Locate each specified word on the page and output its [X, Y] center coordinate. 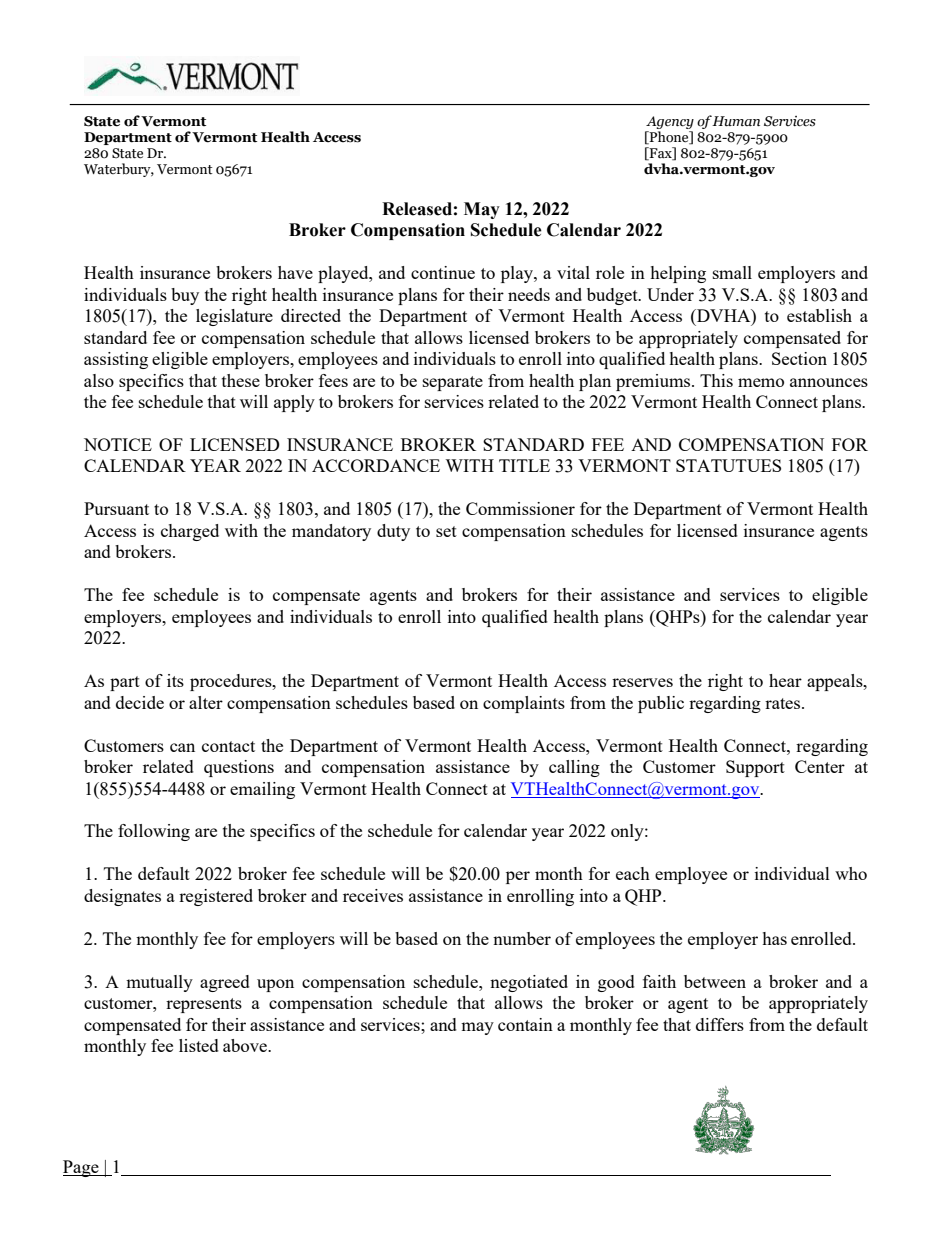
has [774, 938]
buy [185, 296]
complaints [524, 704]
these [241, 380]
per [518, 877]
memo [761, 382]
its [175, 680]
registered [216, 897]
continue [443, 272]
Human [736, 121]
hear [785, 680]
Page [82, 1168]
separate [453, 383]
